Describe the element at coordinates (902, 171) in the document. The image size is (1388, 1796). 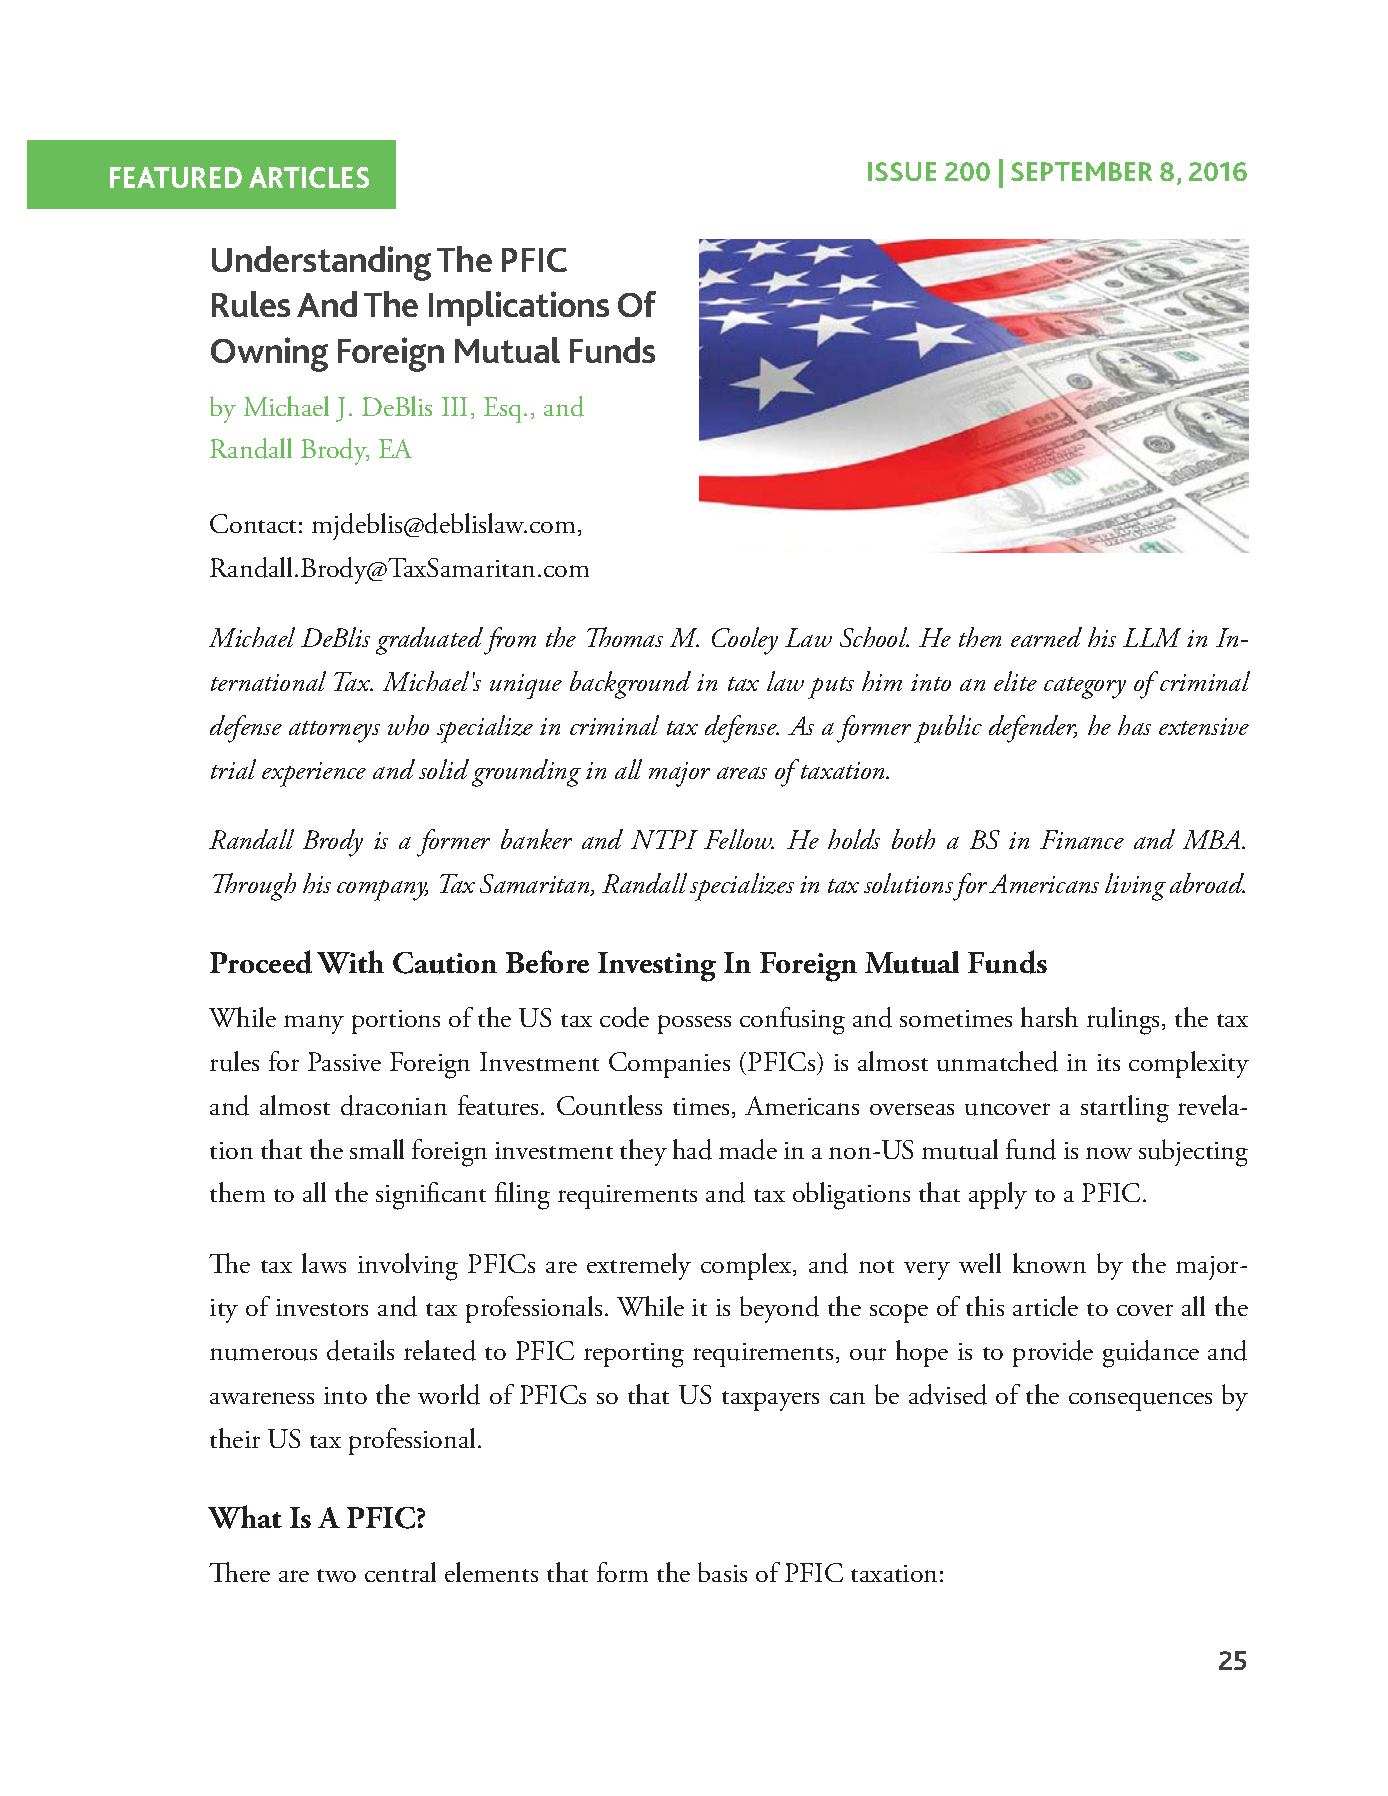
I see `ISSUE` at that location.
